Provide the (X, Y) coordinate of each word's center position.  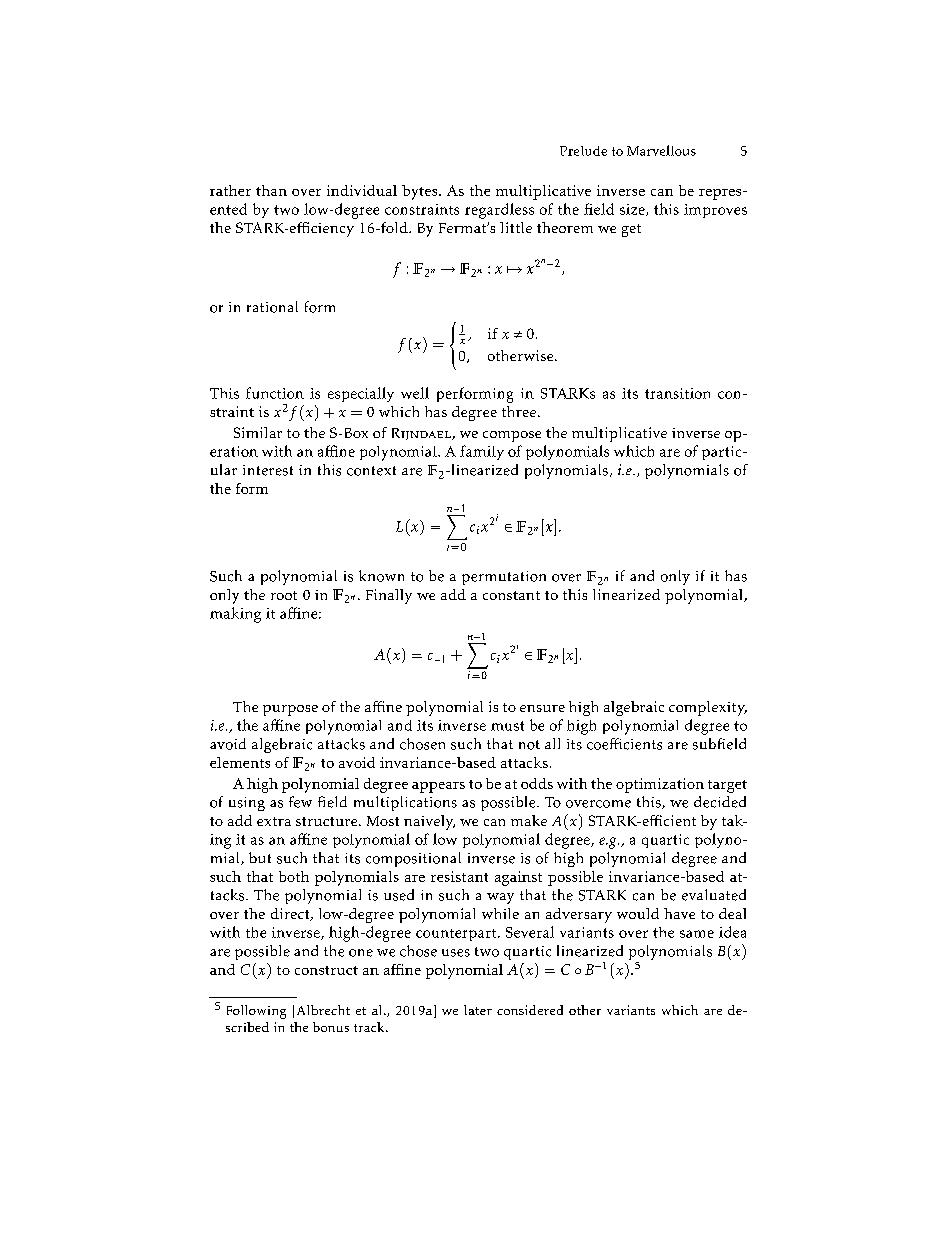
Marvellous (661, 150)
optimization (660, 785)
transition (677, 393)
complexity (708, 708)
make (529, 820)
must (507, 726)
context (371, 471)
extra (274, 821)
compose (512, 436)
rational (272, 307)
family (482, 452)
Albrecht (323, 1010)
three (519, 411)
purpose (290, 710)
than (271, 190)
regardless (499, 211)
